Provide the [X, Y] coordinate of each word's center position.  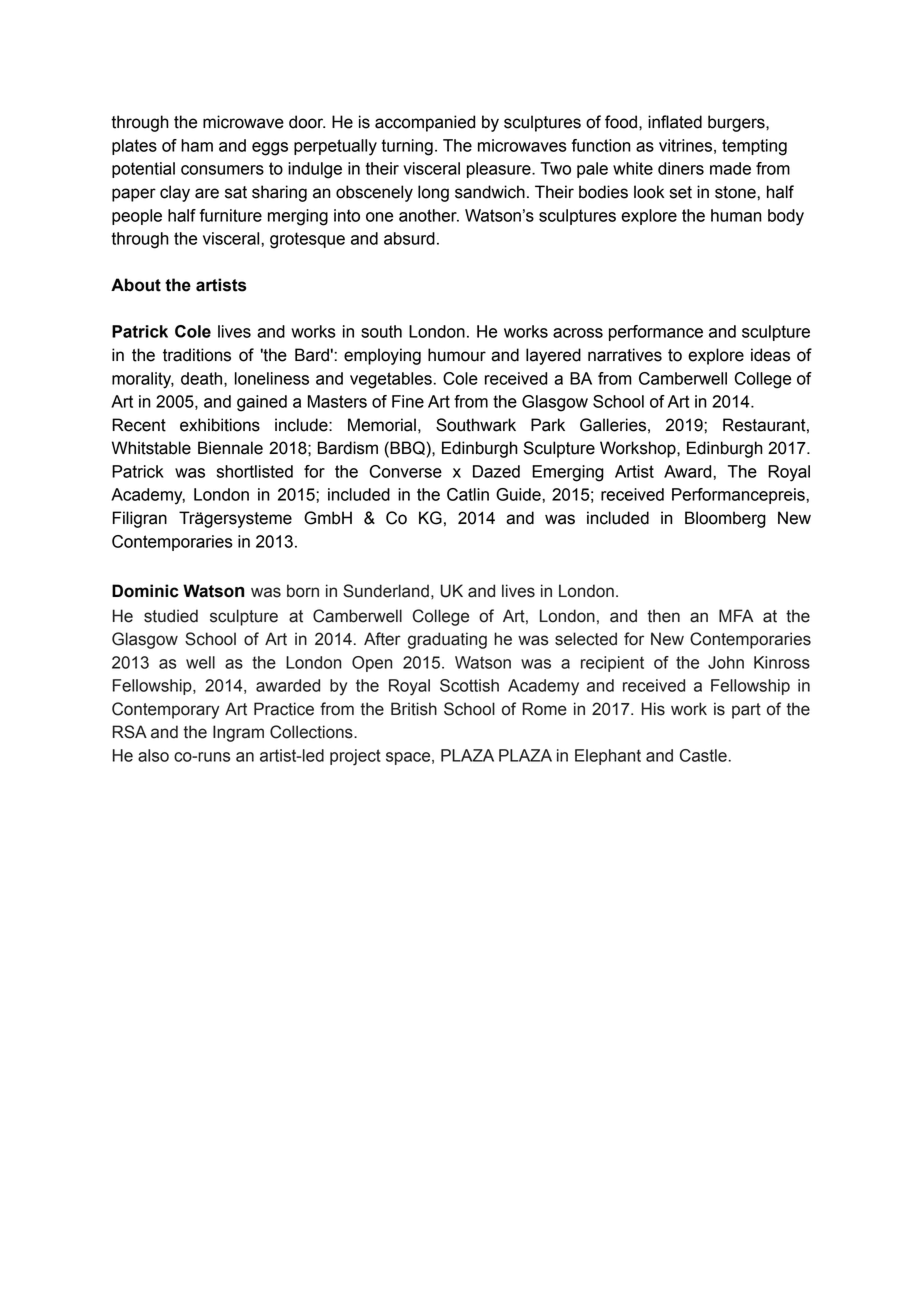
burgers [737, 123]
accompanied [425, 123]
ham [197, 145]
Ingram [238, 733]
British [414, 709]
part [746, 711]
